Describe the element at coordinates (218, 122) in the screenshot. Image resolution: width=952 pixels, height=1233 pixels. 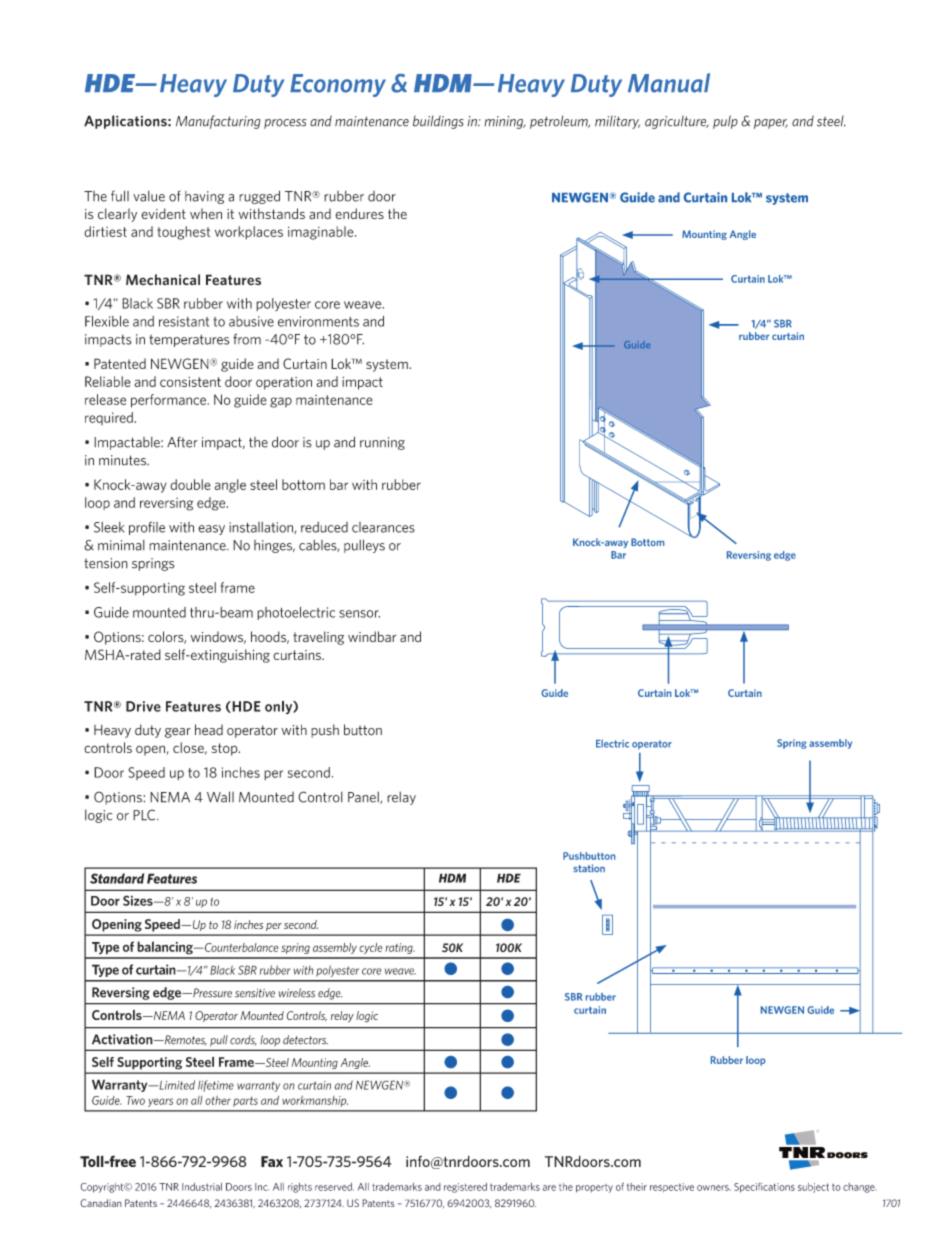
I see `Manufacturing` at that location.
